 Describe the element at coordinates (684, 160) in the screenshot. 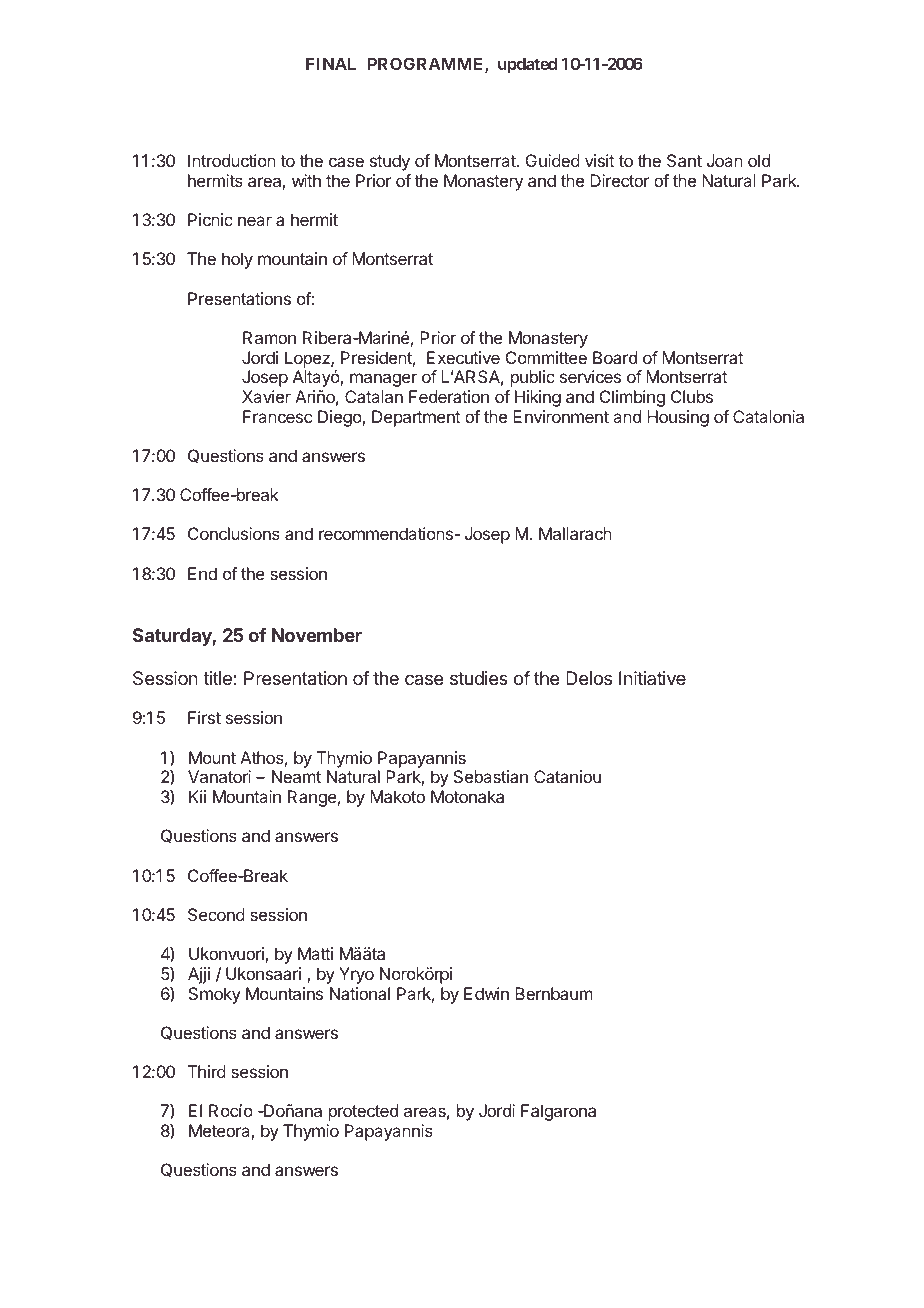

I see `Sant` at that location.
